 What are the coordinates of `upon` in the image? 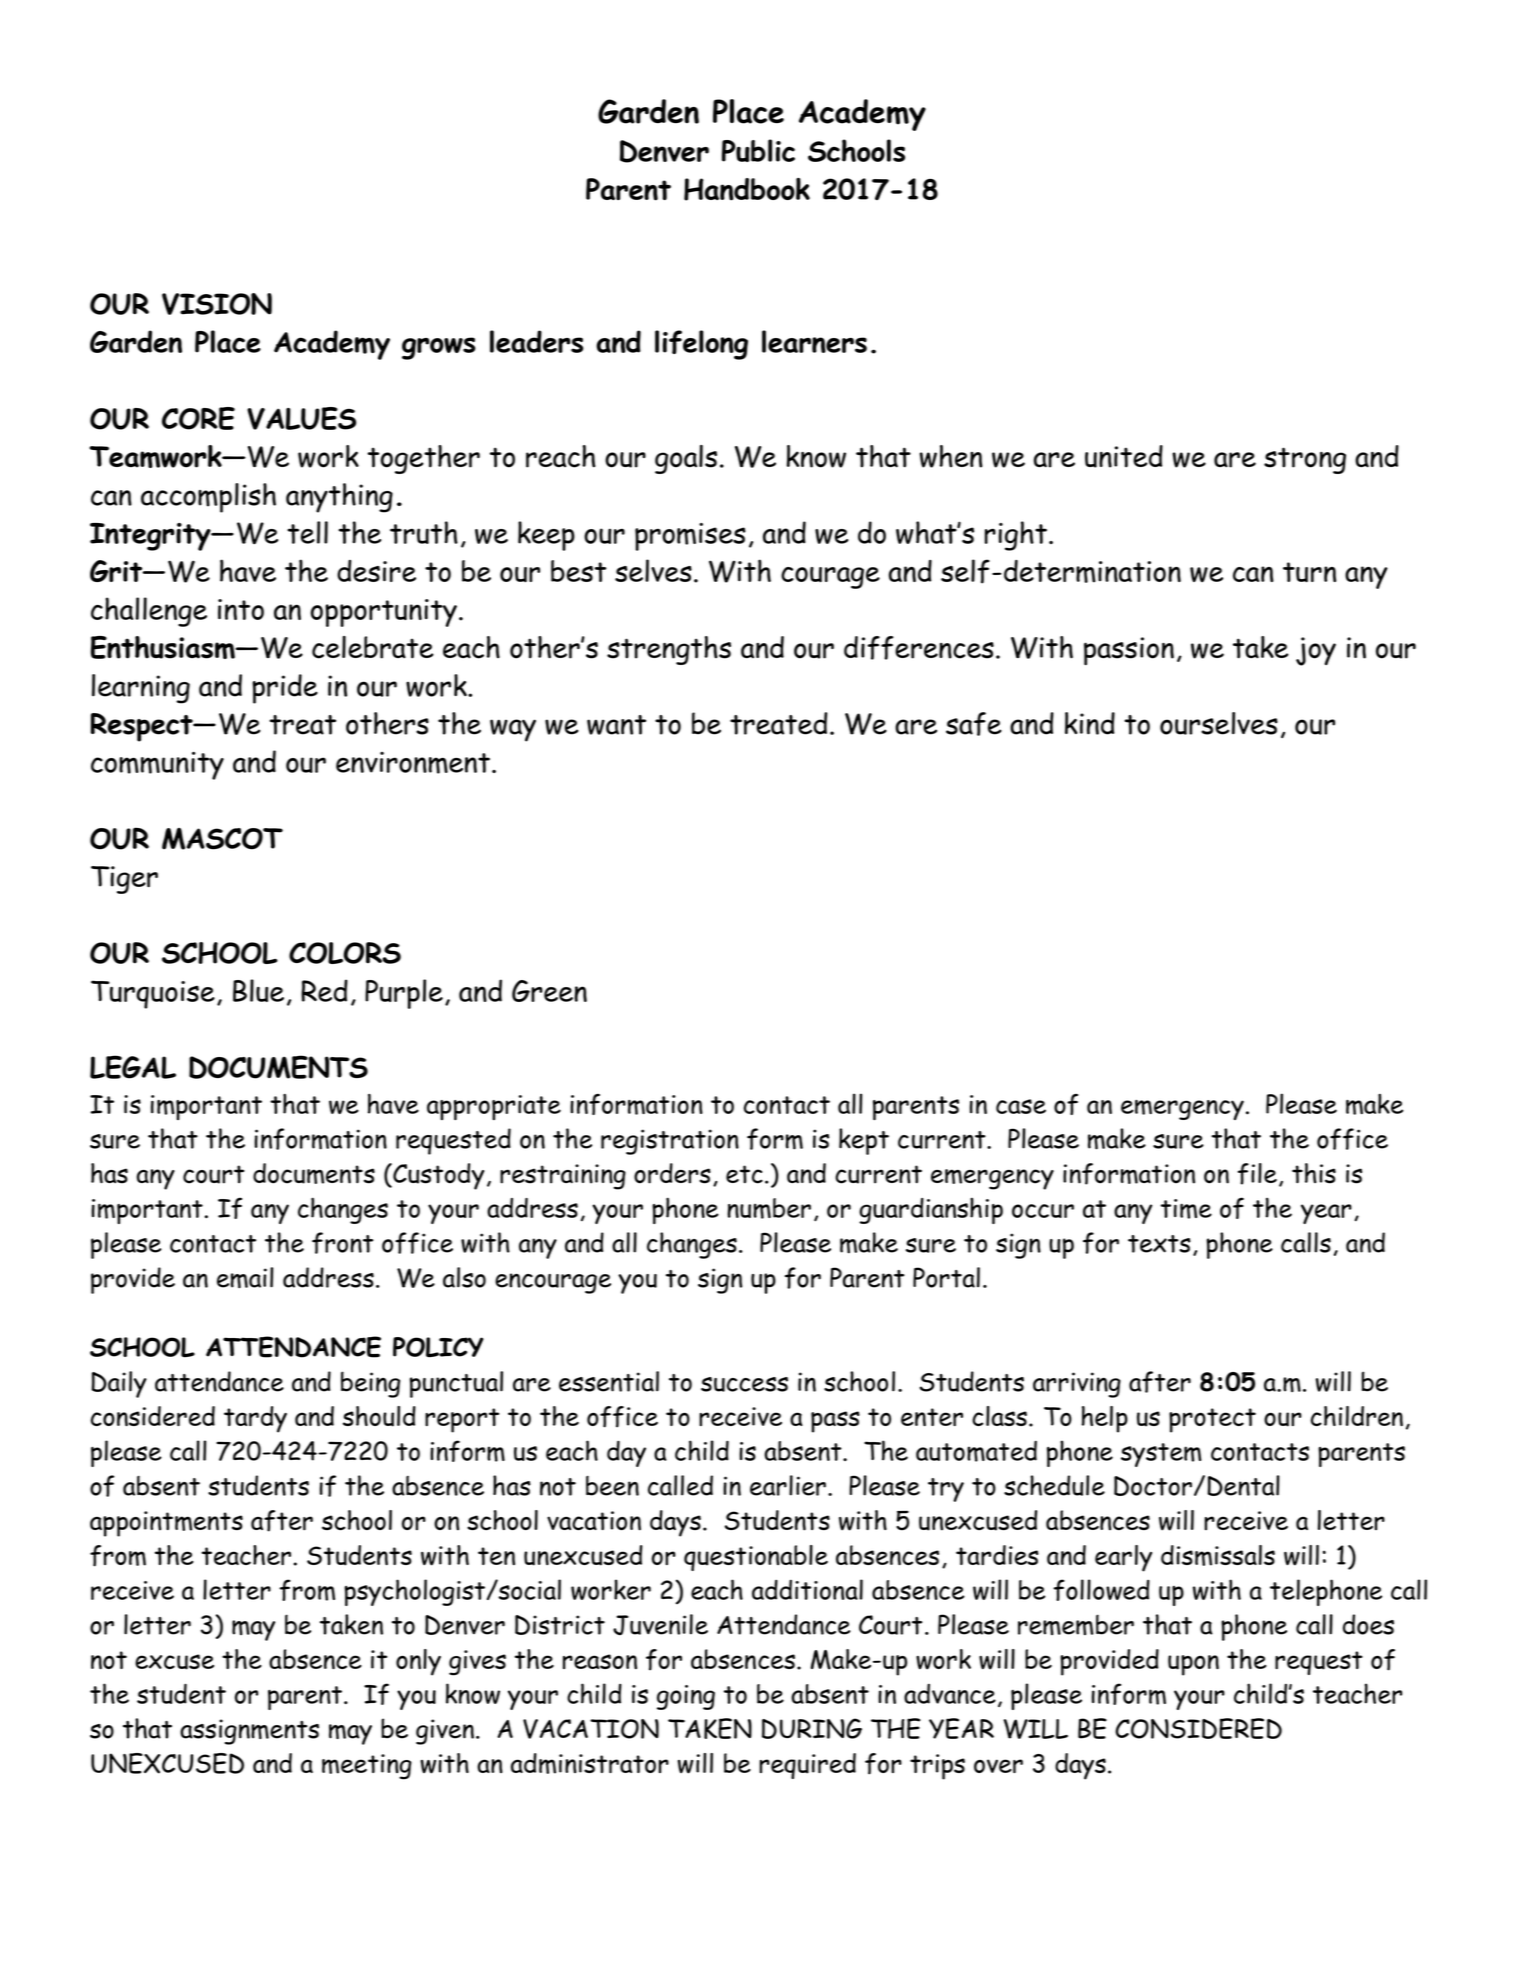 It's located at (1193, 1665).
